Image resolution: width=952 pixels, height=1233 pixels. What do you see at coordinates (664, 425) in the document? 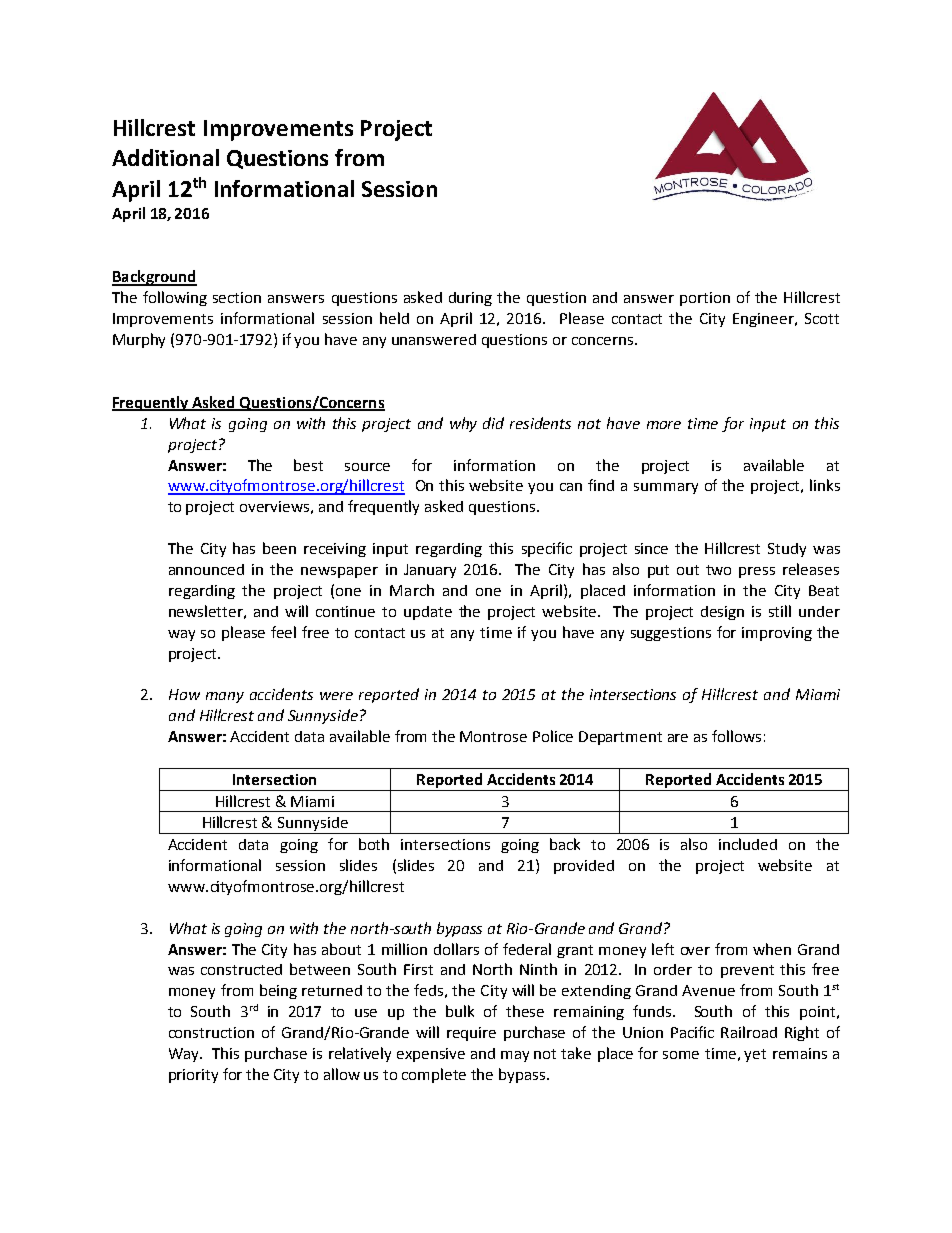
I see `more` at bounding box center [664, 425].
